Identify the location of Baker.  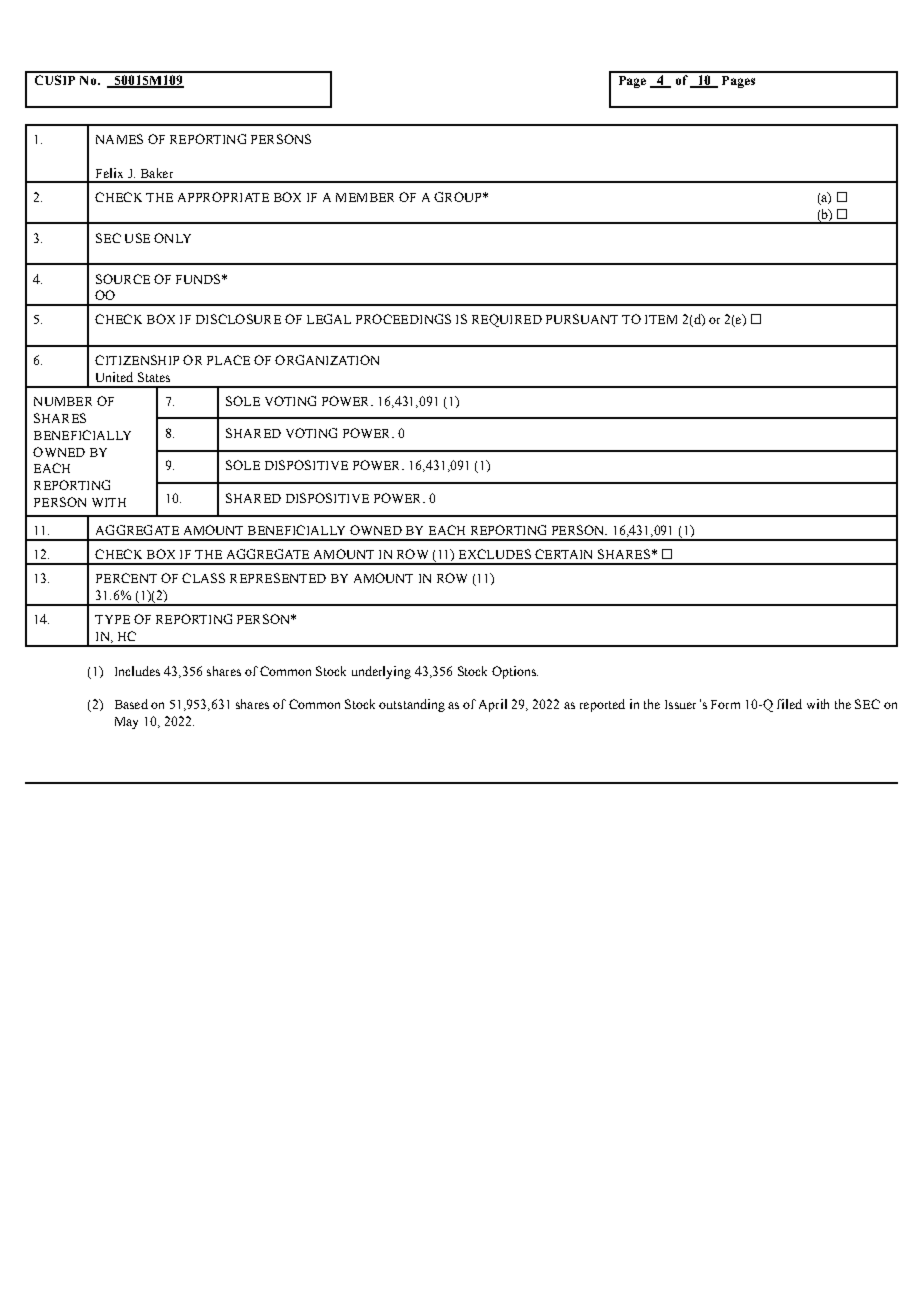
(157, 173).
